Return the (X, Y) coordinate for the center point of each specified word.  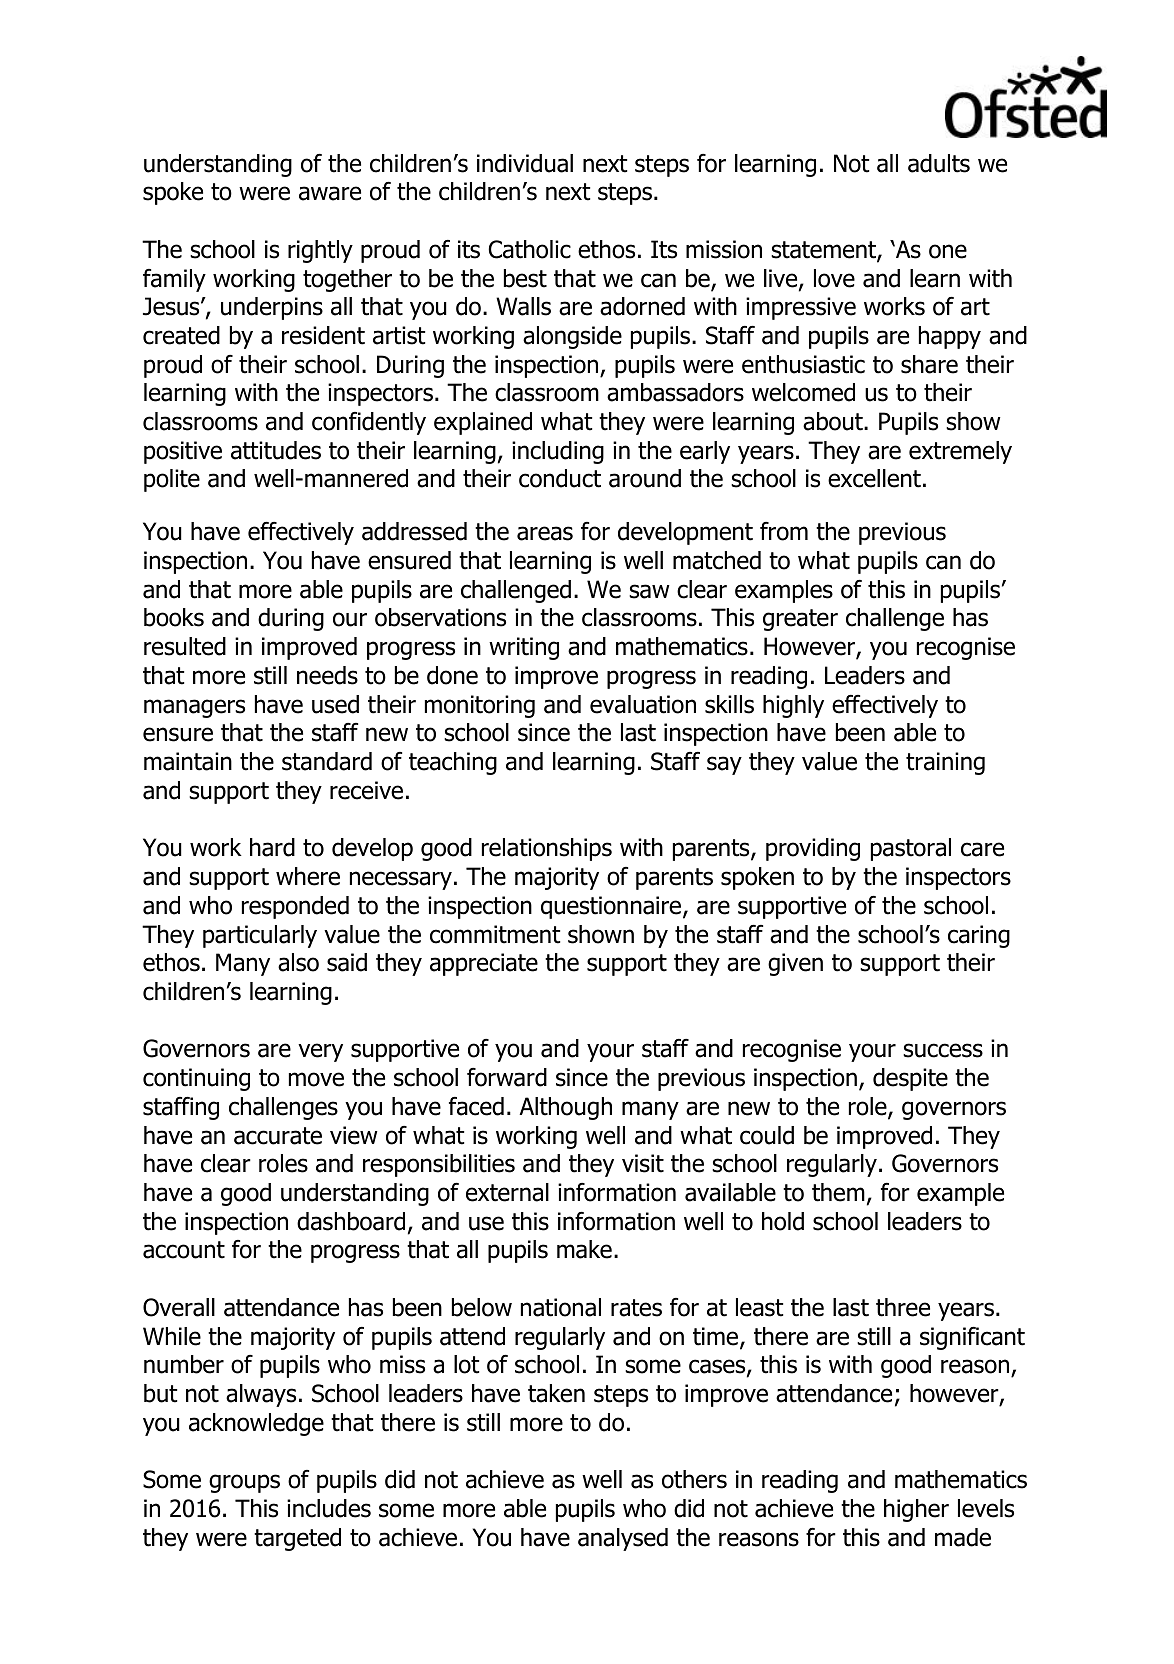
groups (244, 1483)
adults (939, 163)
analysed (623, 1539)
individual (525, 163)
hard (272, 847)
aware (330, 193)
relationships (547, 849)
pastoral (911, 849)
